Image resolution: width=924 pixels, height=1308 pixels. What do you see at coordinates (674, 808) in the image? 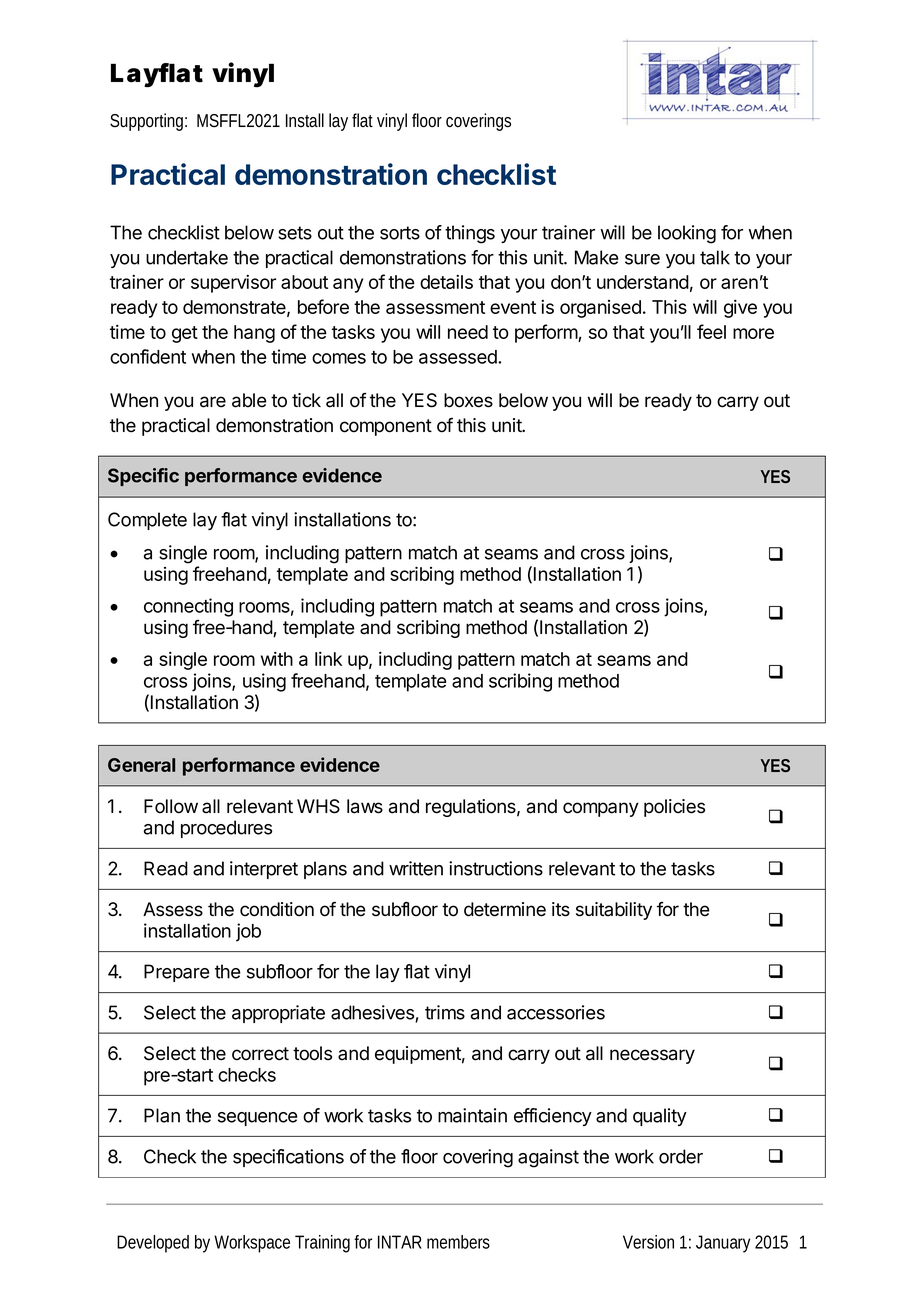
I see `policies` at bounding box center [674, 808].
